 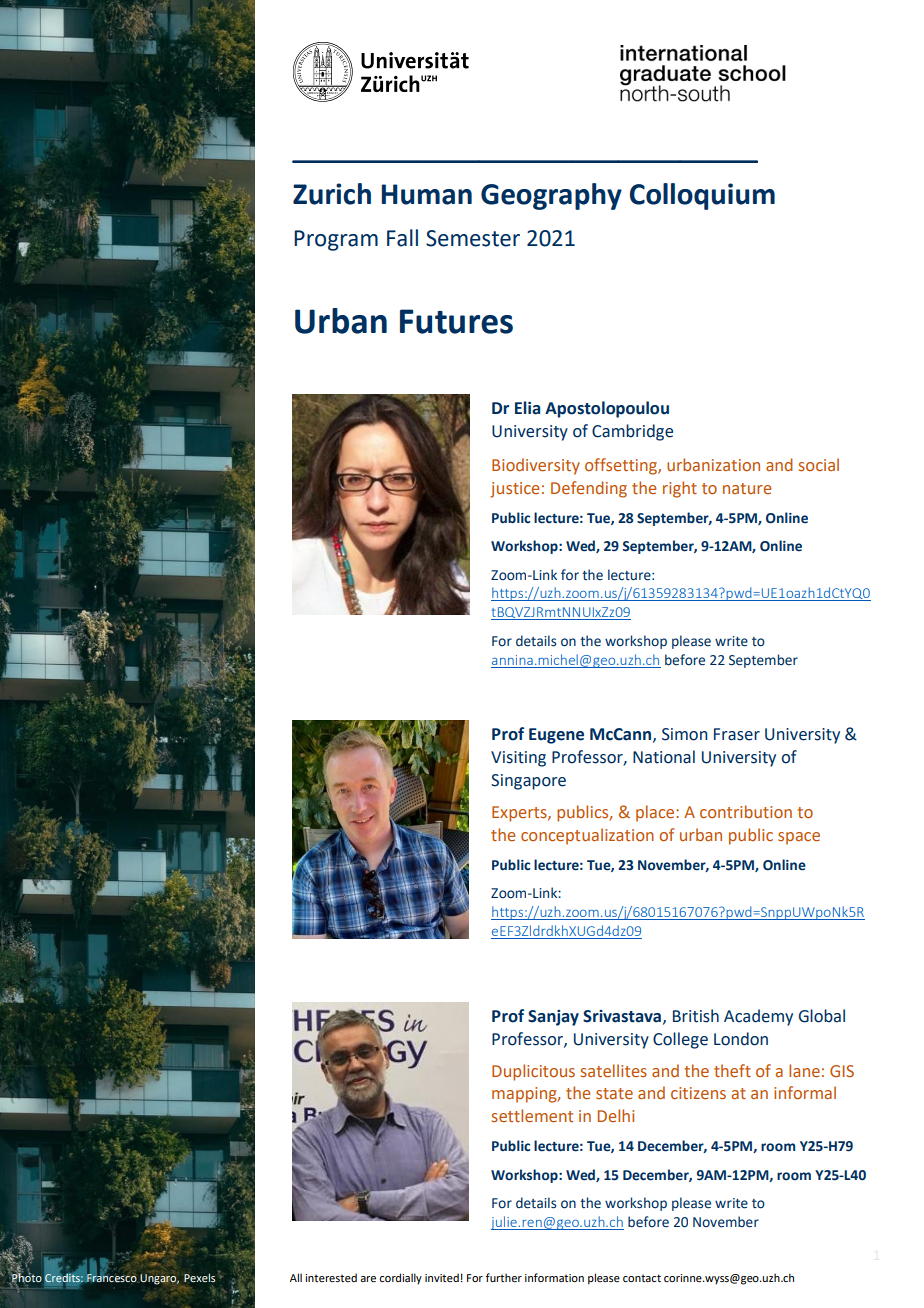 I want to click on Singapore, so click(x=528, y=782).
